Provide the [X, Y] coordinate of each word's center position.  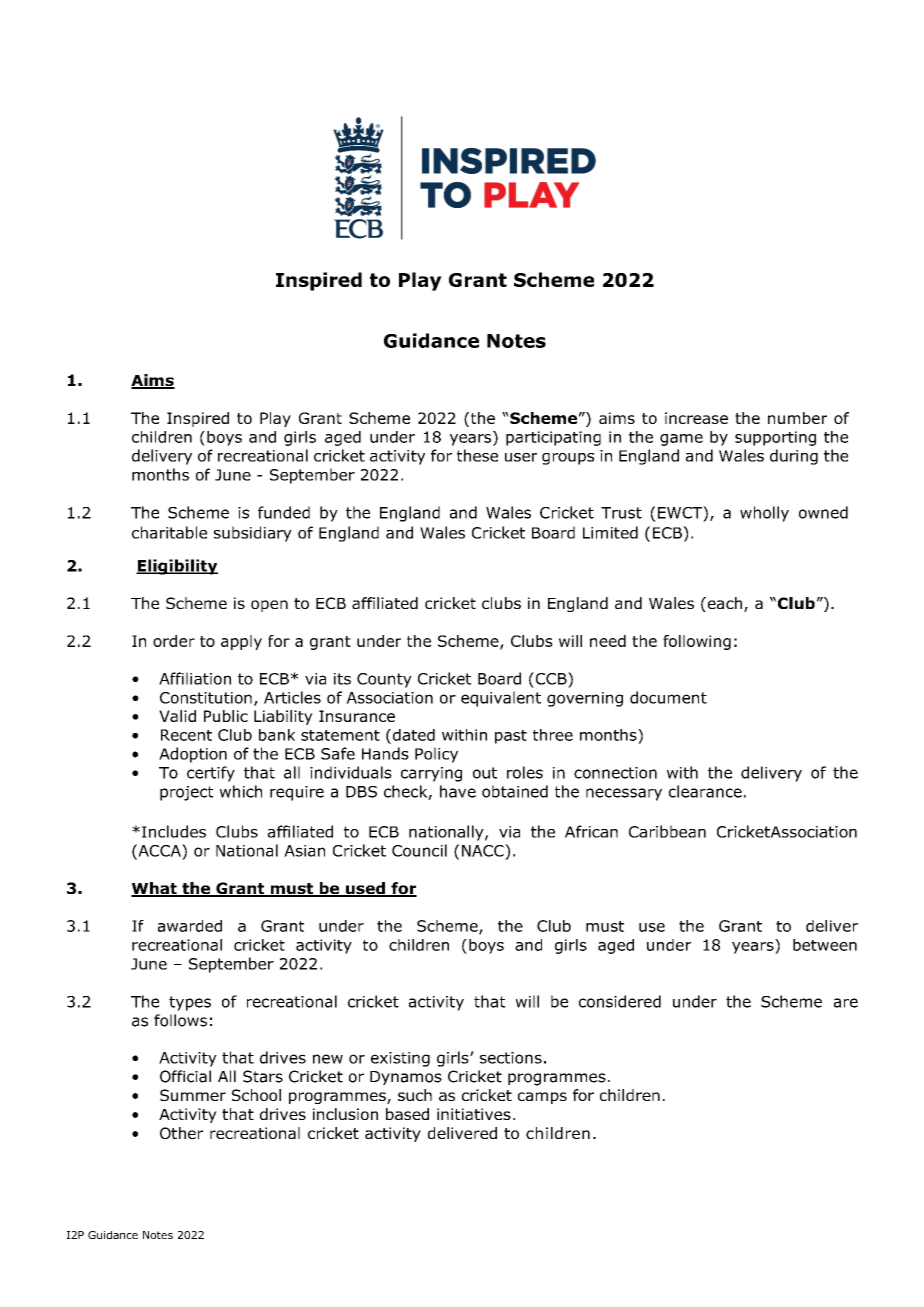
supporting [775, 438]
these [477, 455]
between [825, 945]
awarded [190, 926]
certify [211, 774]
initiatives [474, 1114]
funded [284, 512]
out [485, 773]
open [269, 606]
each [725, 604]
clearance [705, 791]
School [256, 1095]
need [608, 641]
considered [620, 1001]
